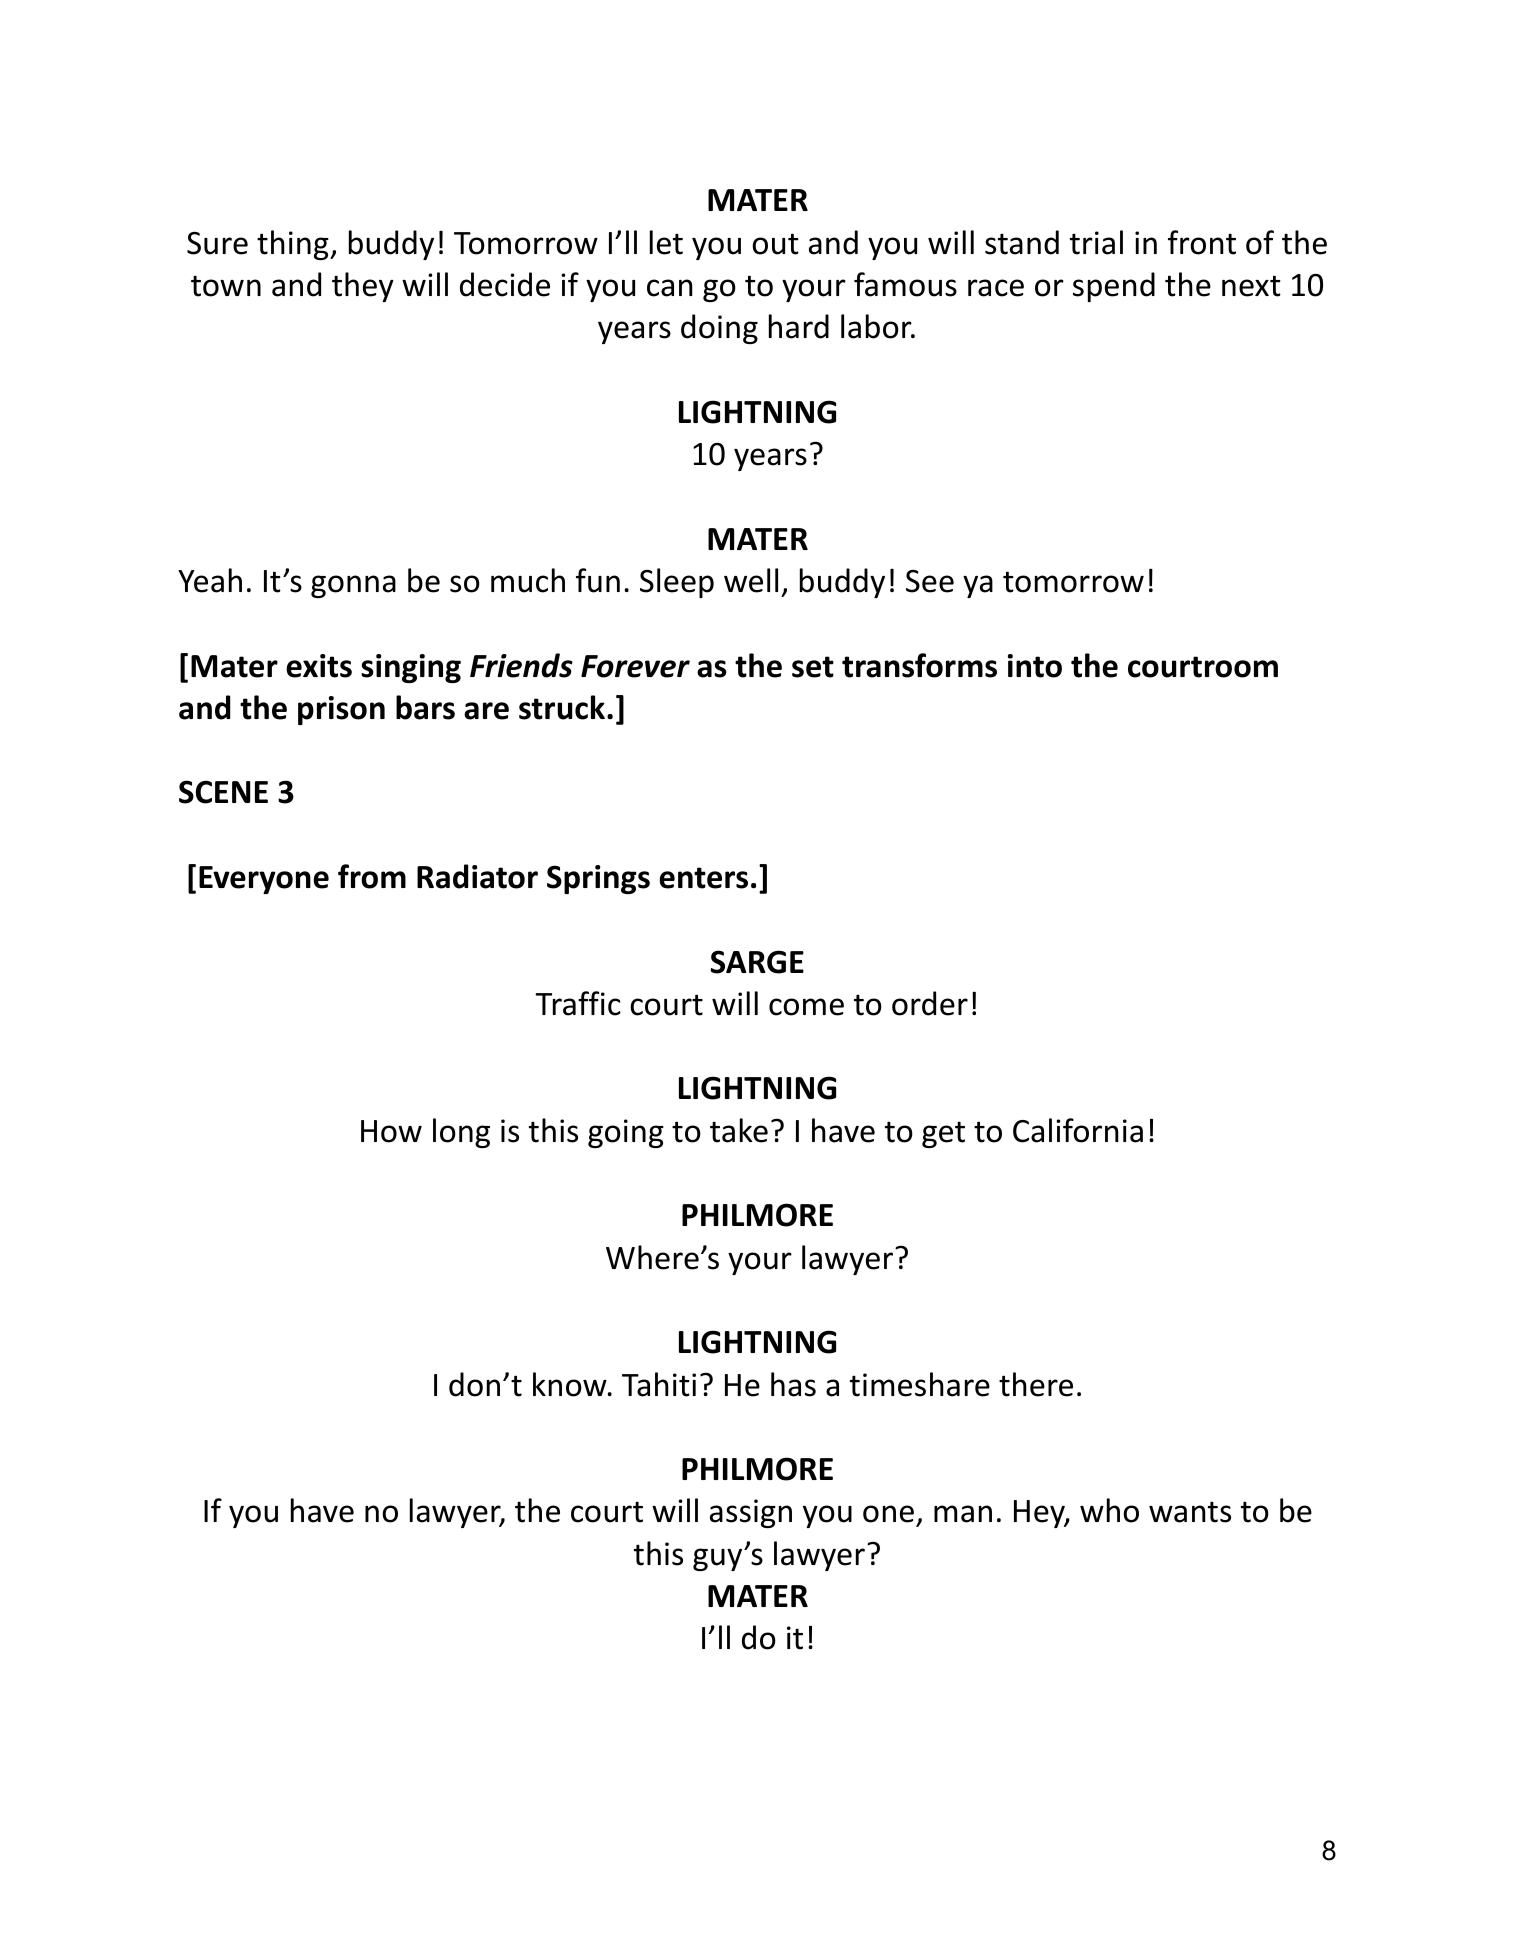  Describe the element at coordinates (372, 876) in the screenshot. I see `from` at that location.
